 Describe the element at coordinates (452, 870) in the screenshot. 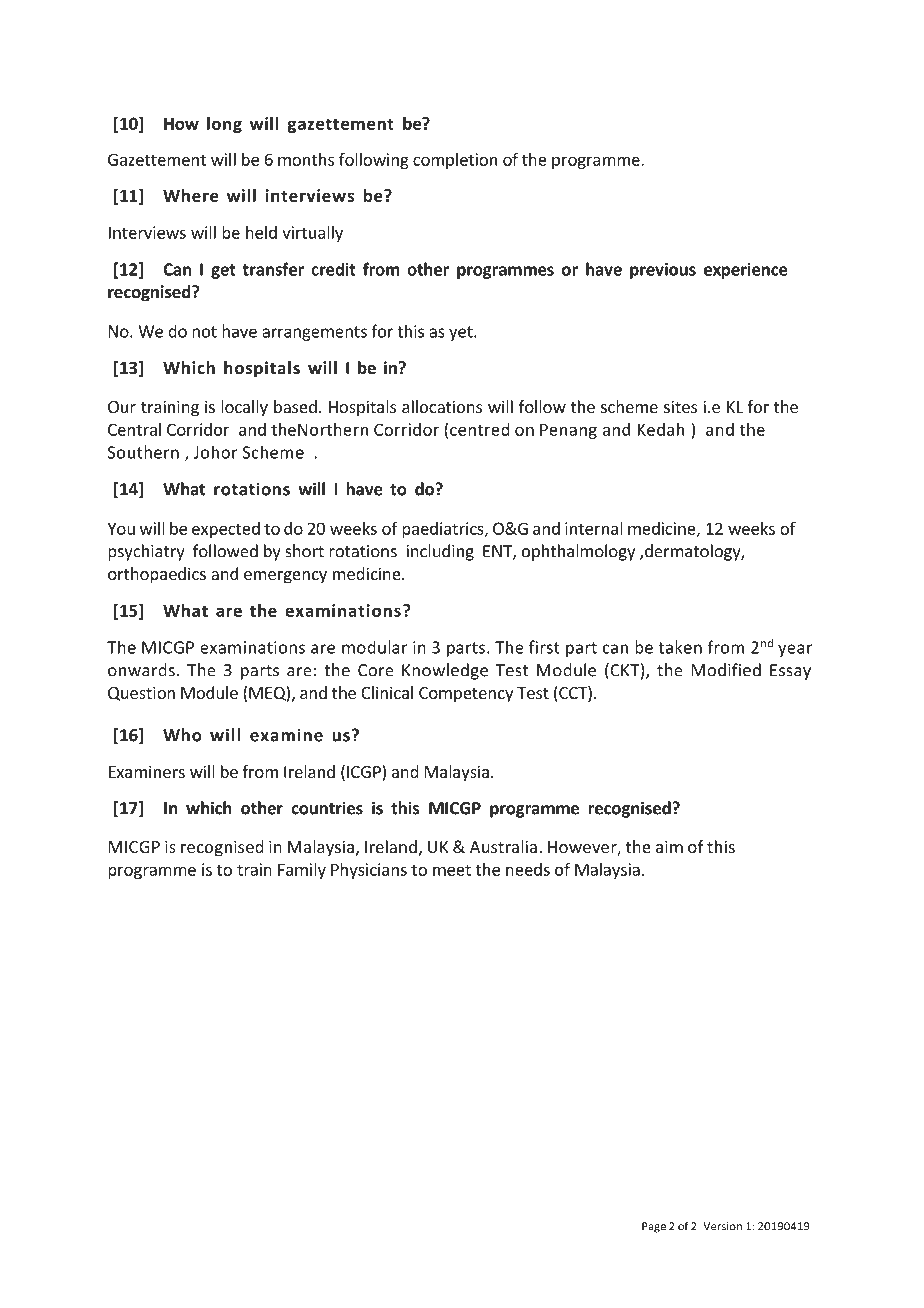

I see `meet` at that location.
